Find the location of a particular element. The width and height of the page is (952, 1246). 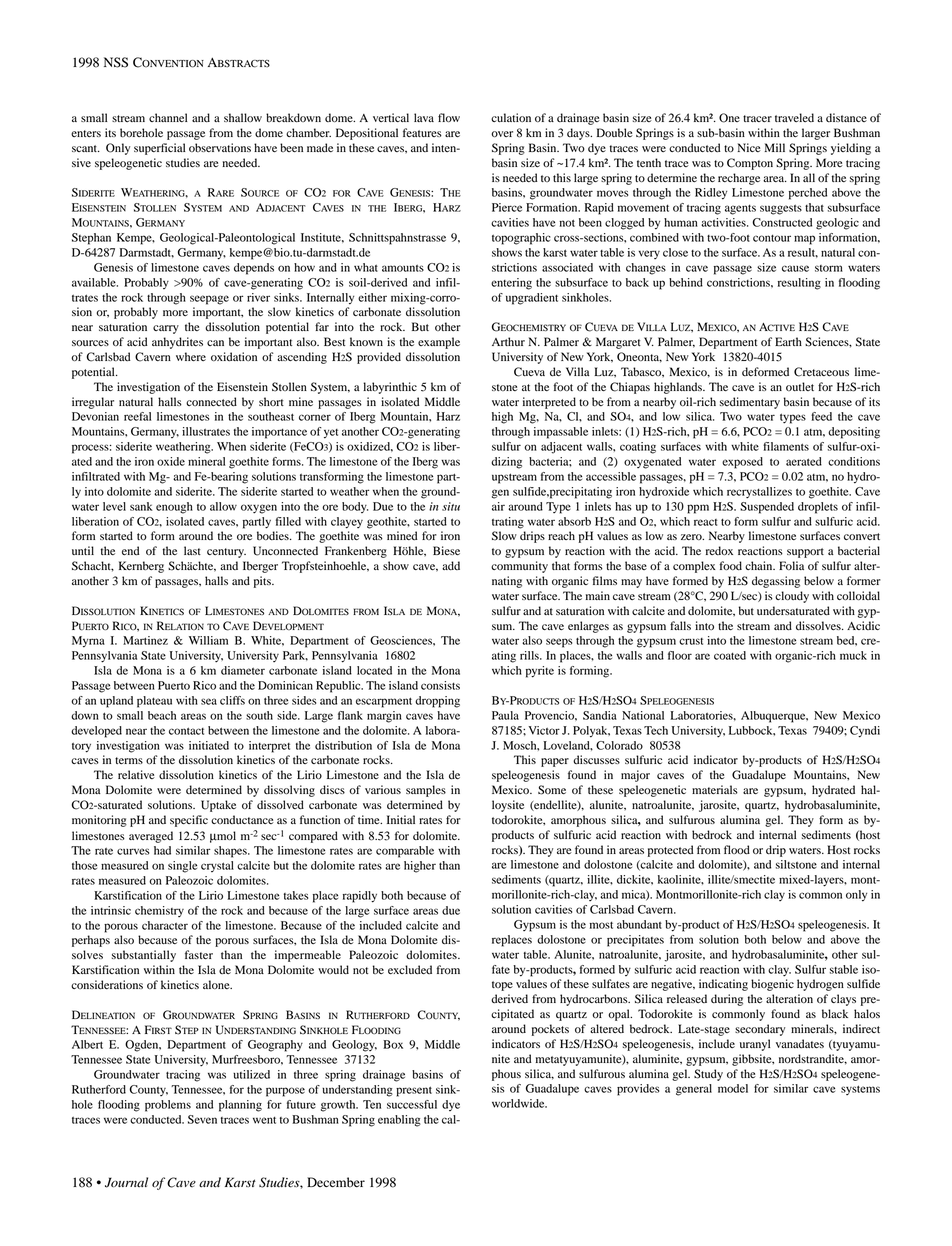

Seven is located at coordinates (202, 1119).
